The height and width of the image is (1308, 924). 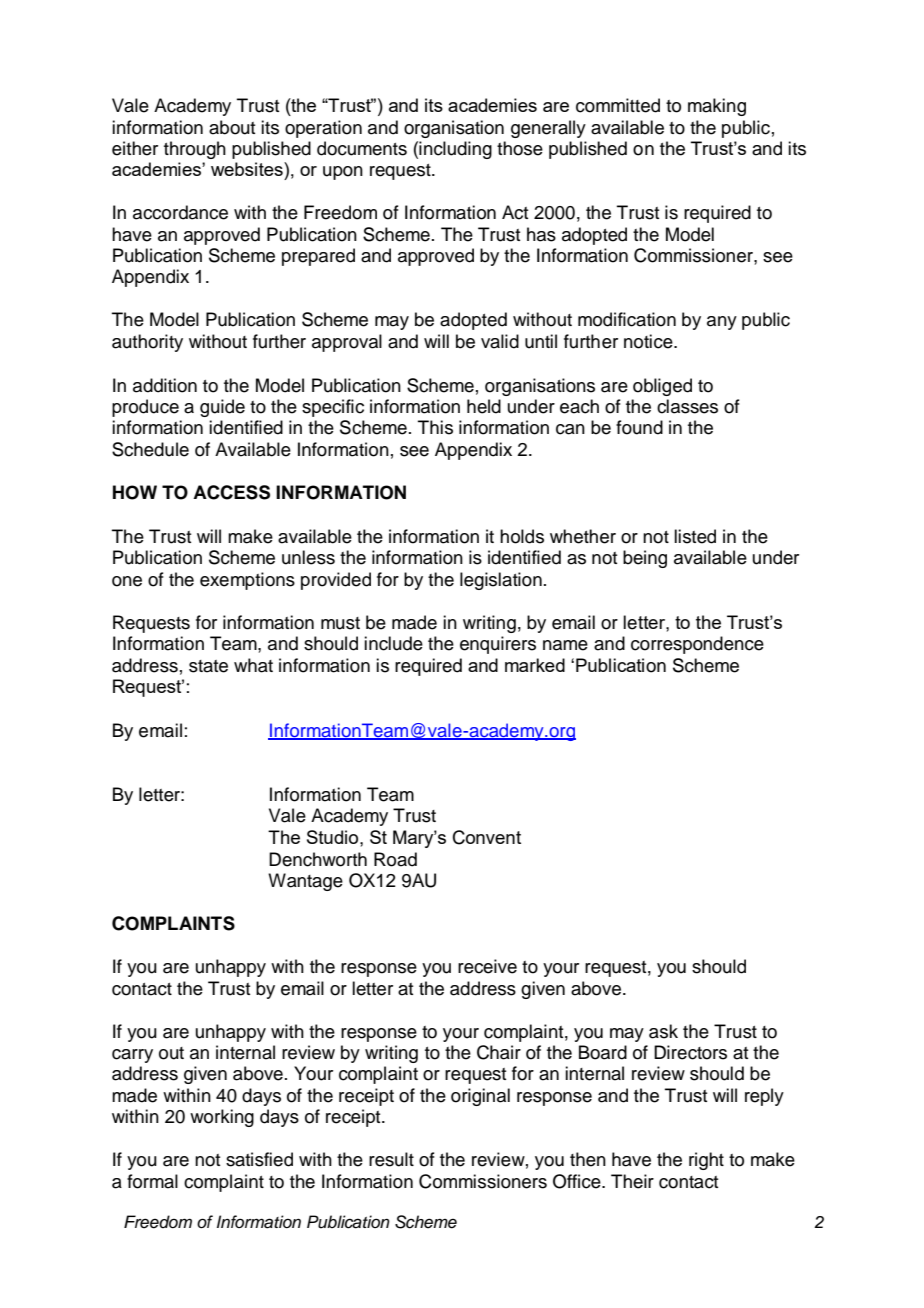 I want to click on include, so click(x=393, y=643).
